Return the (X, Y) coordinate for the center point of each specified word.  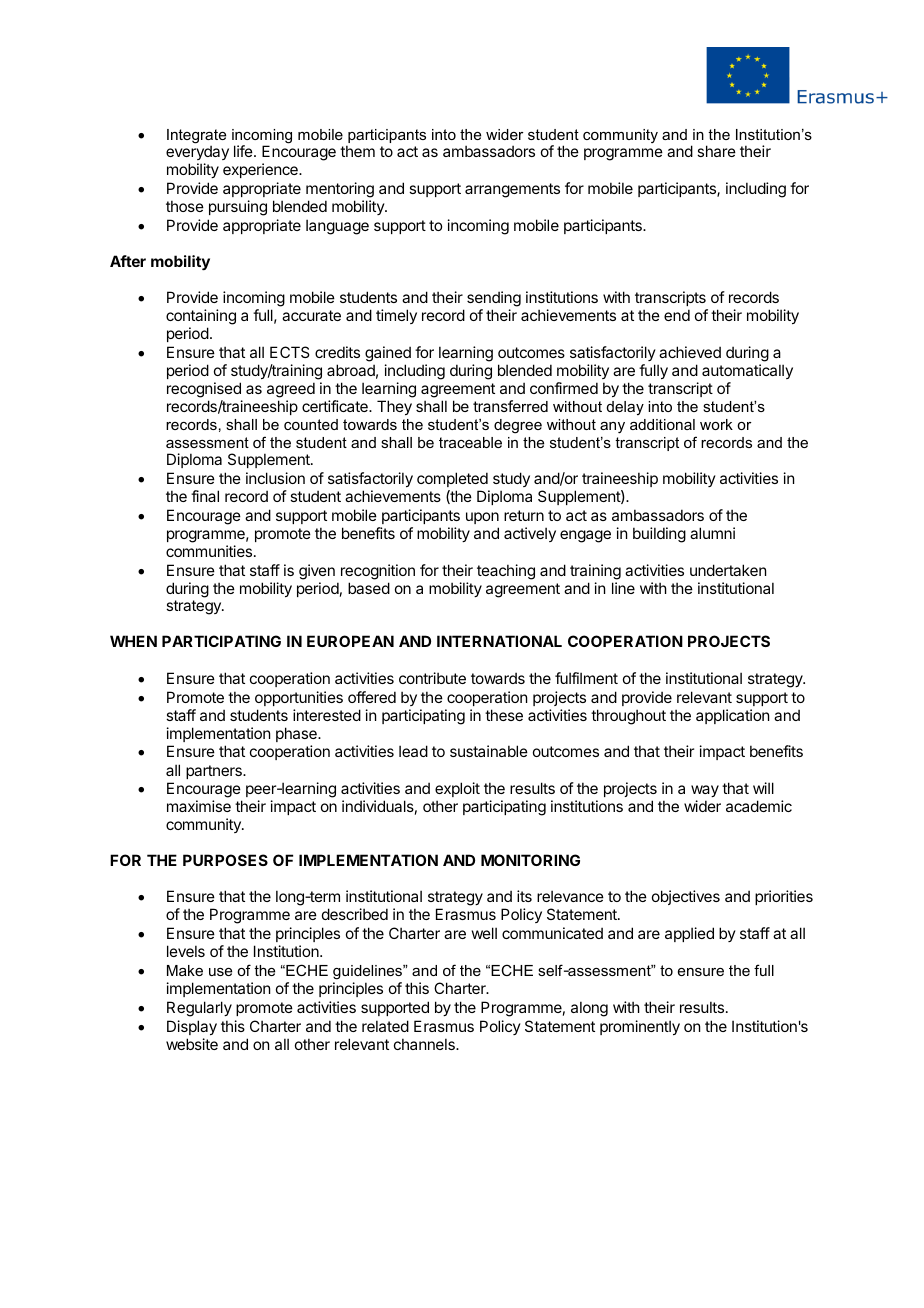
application (732, 716)
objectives (686, 897)
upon (482, 518)
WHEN (133, 641)
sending (494, 300)
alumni (712, 533)
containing (201, 318)
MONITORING (530, 860)
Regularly (199, 1009)
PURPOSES (225, 860)
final (205, 496)
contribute (432, 678)
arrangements (512, 190)
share (716, 151)
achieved (690, 352)
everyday (197, 154)
